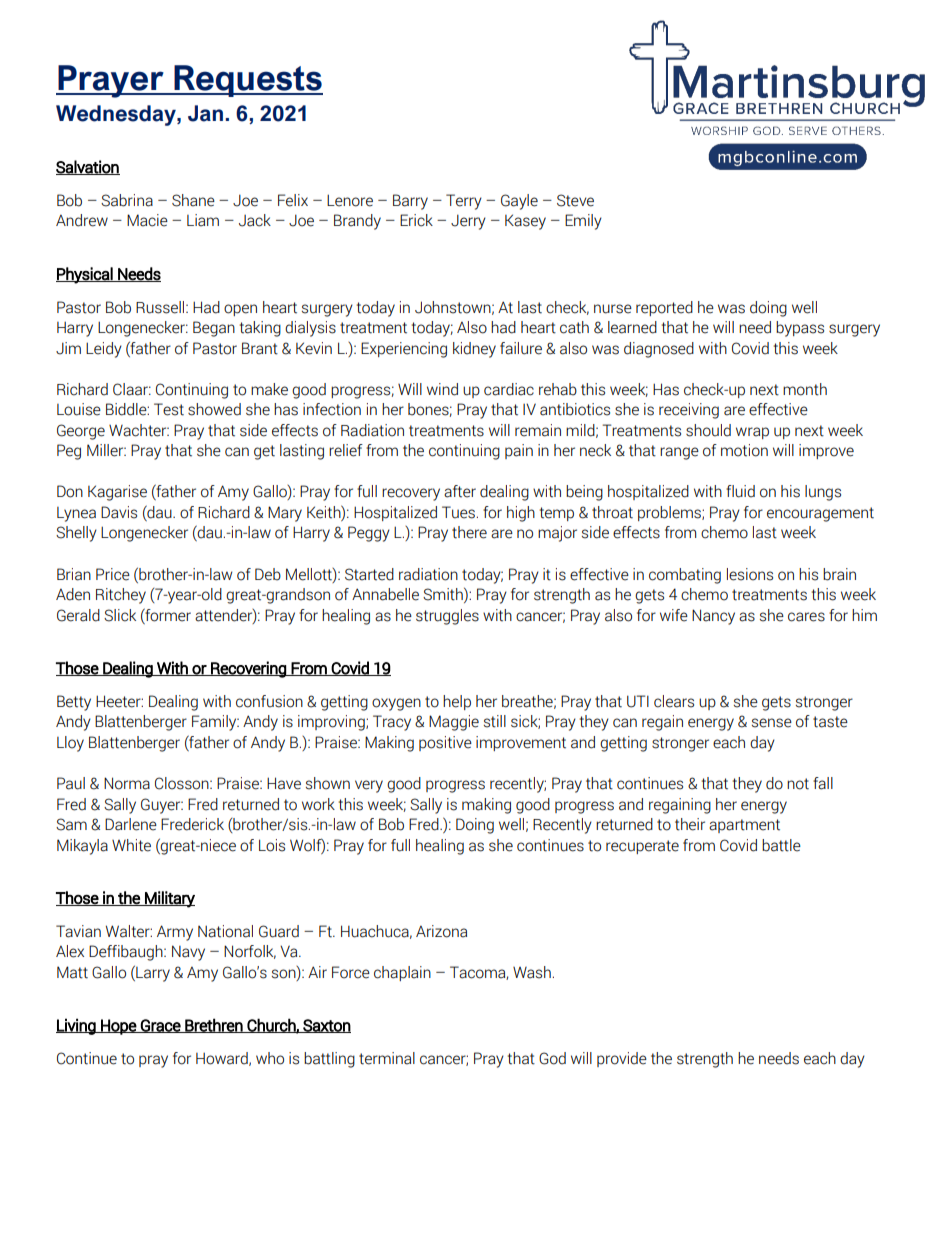 This page has height=1233, width=952. What do you see at coordinates (781, 845) in the page?
I see `battle` at bounding box center [781, 845].
